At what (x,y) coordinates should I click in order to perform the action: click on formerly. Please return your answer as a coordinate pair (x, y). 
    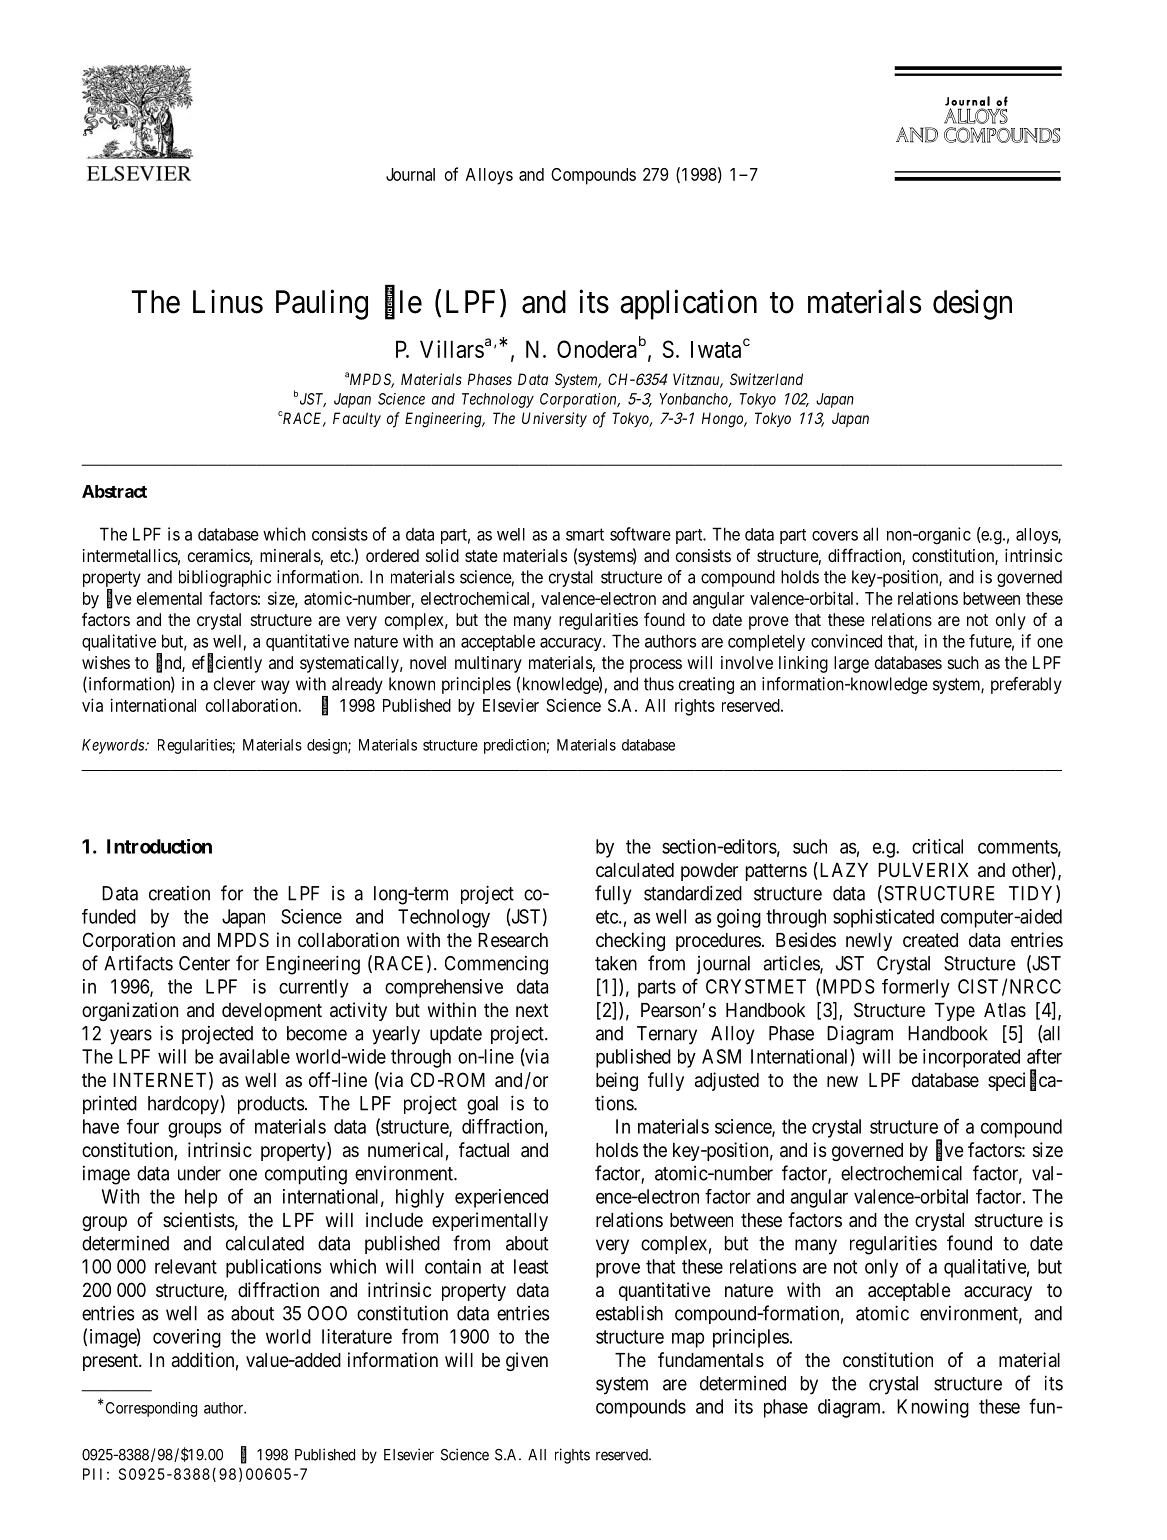
    Looking at the image, I should click on (916, 988).
